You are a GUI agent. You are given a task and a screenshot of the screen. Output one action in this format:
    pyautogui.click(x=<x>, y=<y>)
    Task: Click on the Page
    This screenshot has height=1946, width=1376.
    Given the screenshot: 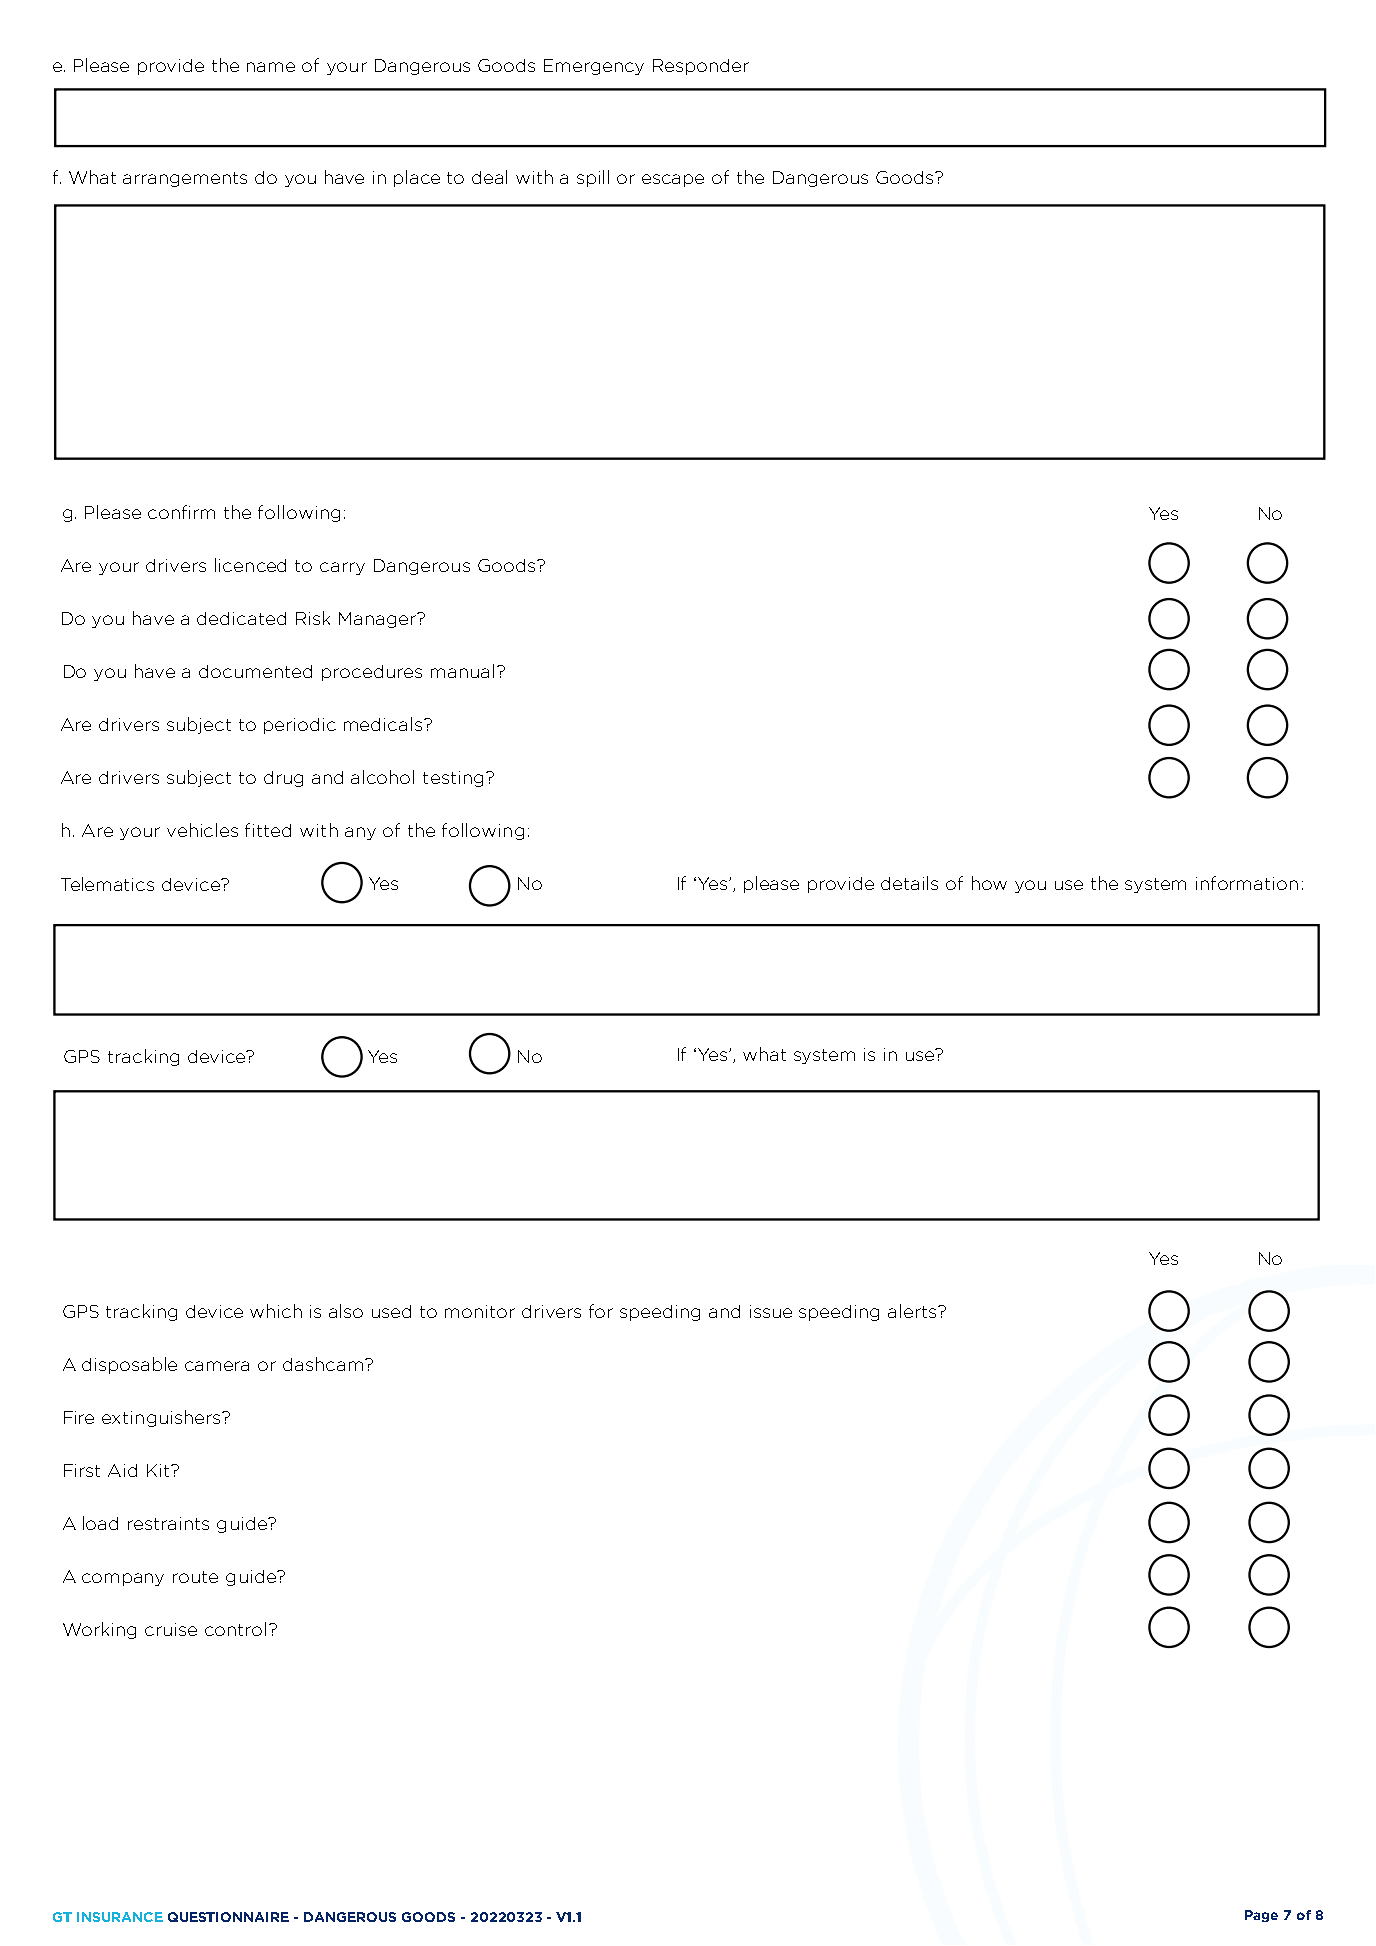 What is the action you would take?
    pyautogui.click(x=1261, y=1916)
